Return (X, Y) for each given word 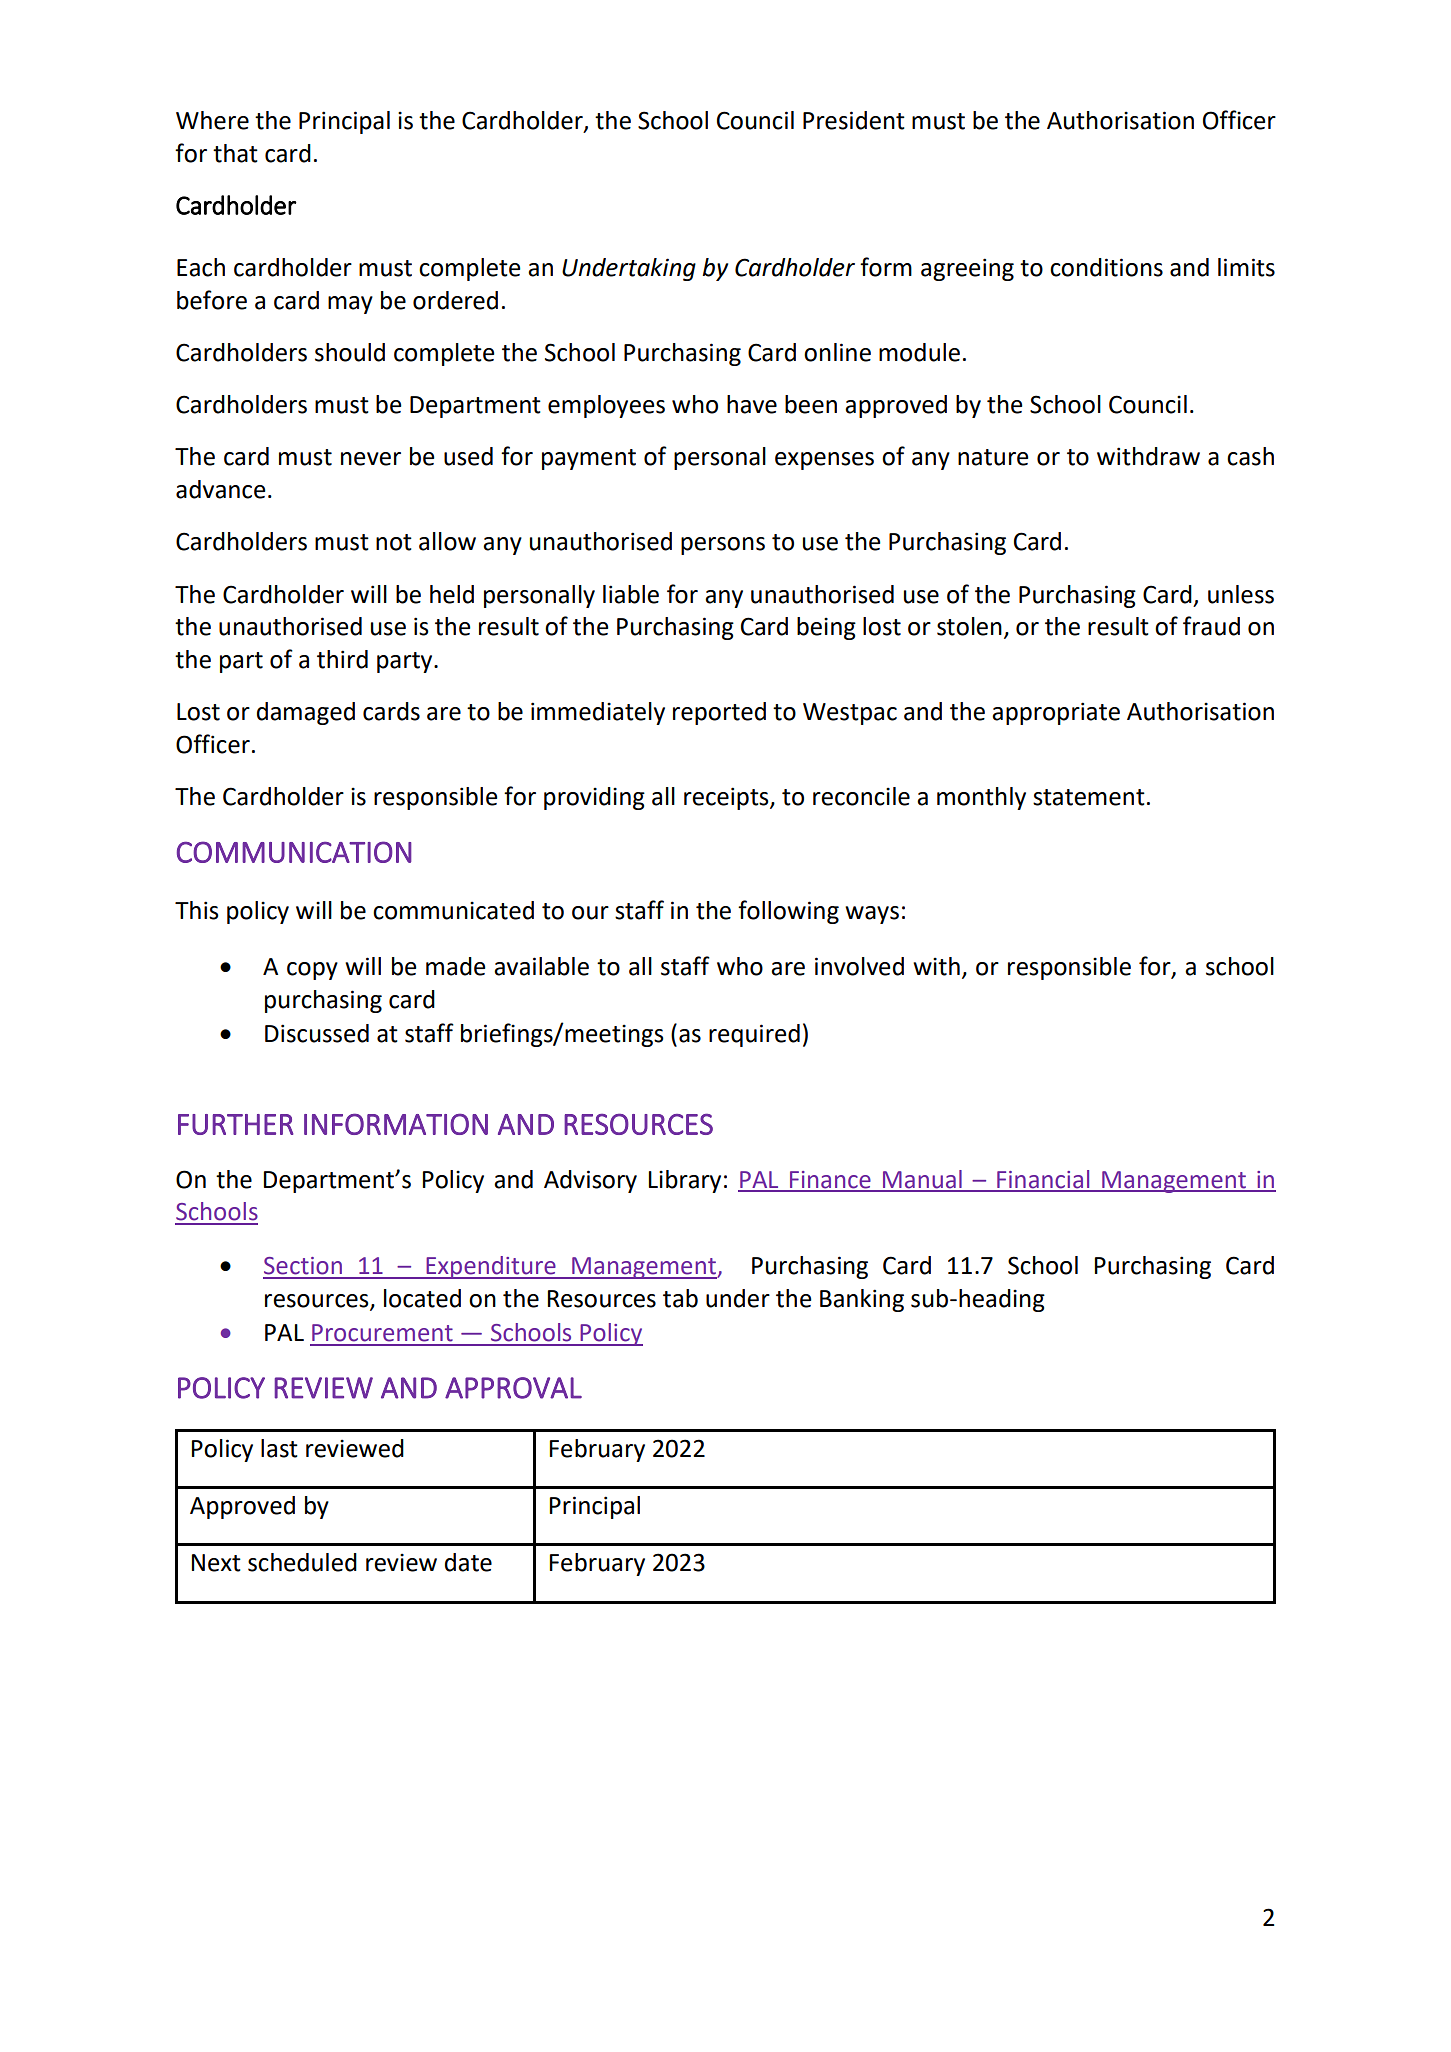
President (854, 120)
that (235, 153)
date (468, 1562)
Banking (862, 1300)
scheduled (302, 1562)
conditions (1106, 267)
